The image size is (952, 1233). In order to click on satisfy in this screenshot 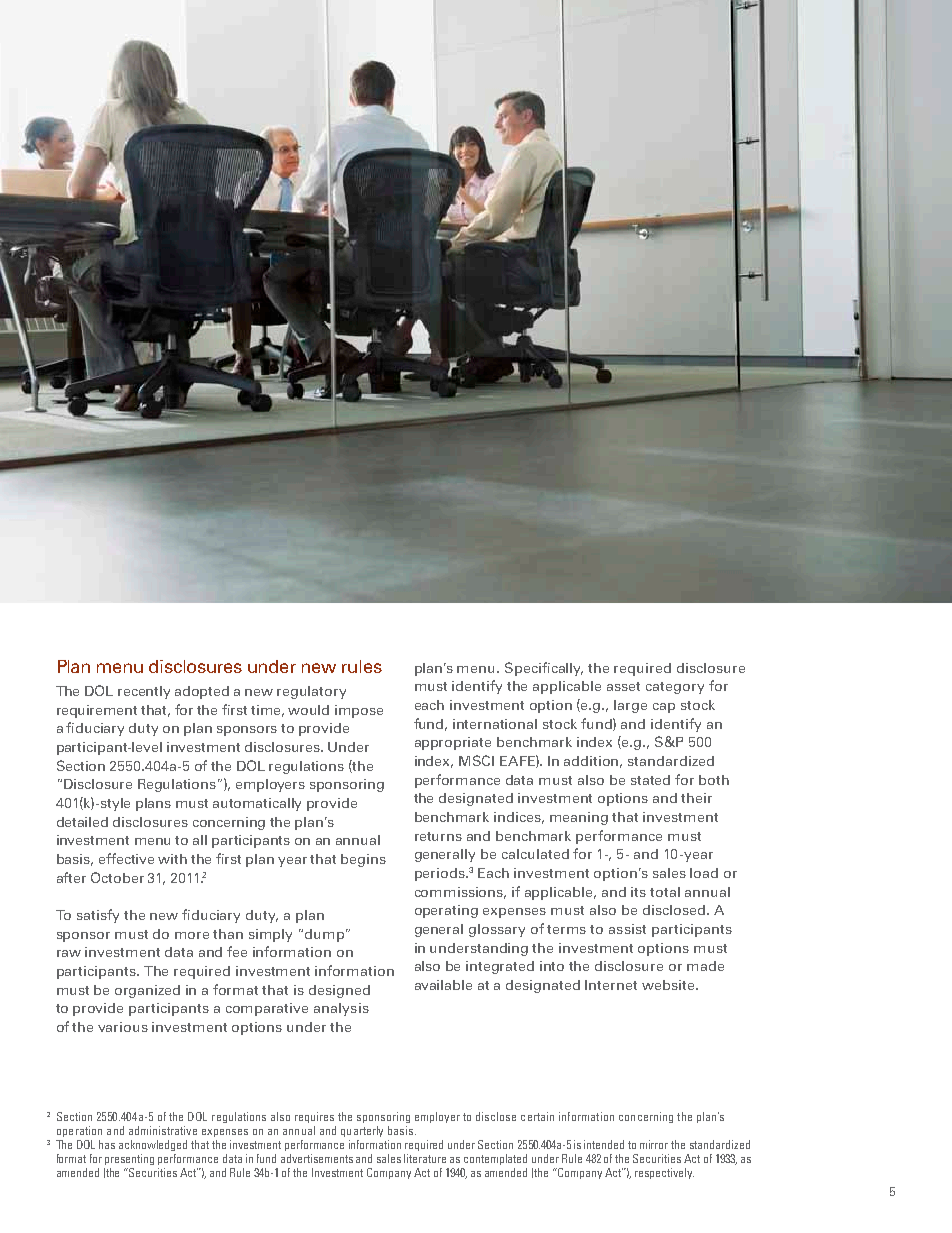, I will do `click(98, 916)`.
